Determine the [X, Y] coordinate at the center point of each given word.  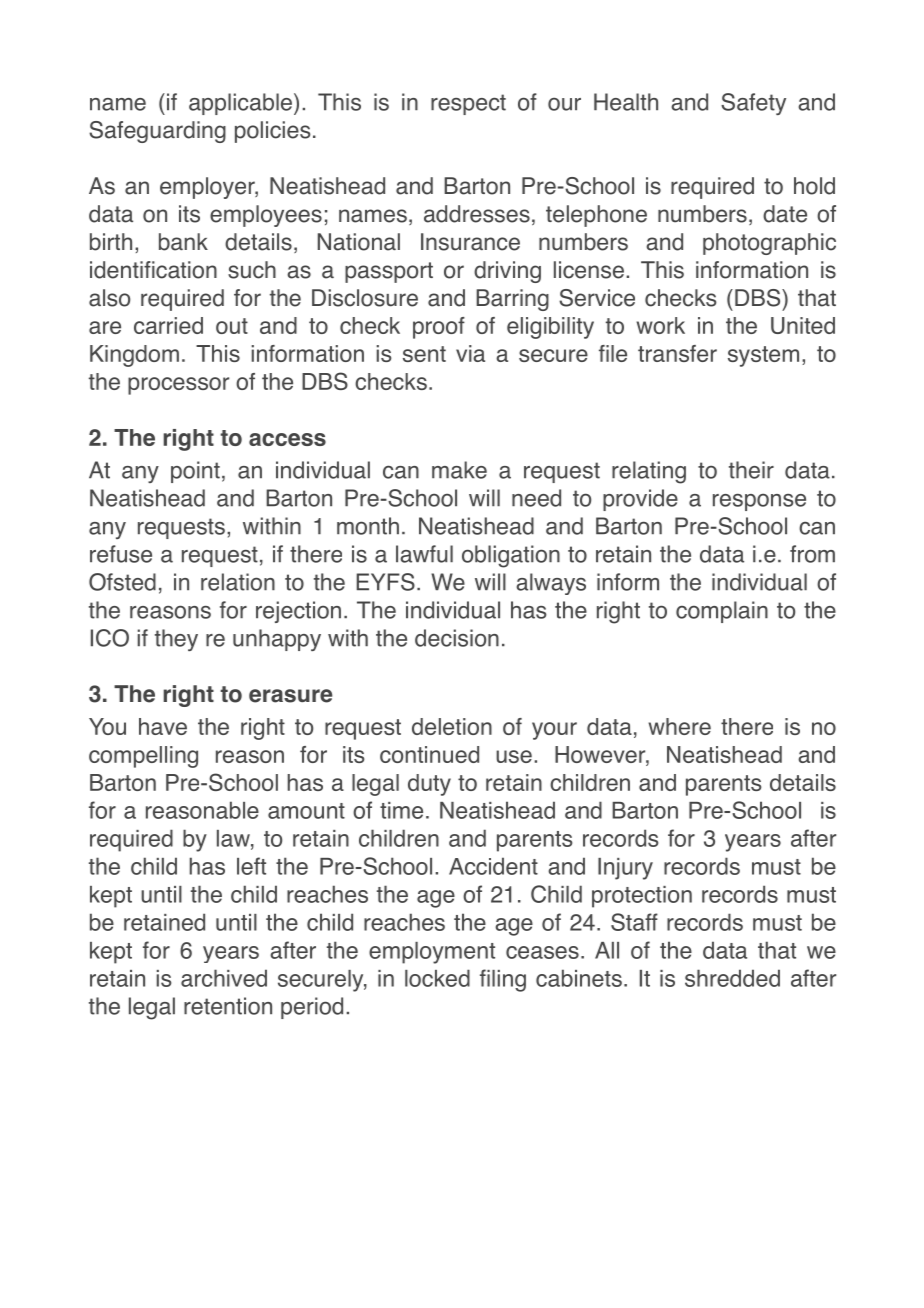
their [751, 470]
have [163, 726]
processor [178, 386]
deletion [452, 726]
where [679, 726]
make [459, 470]
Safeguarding [157, 132]
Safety [753, 104]
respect [468, 104]
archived [224, 978]
